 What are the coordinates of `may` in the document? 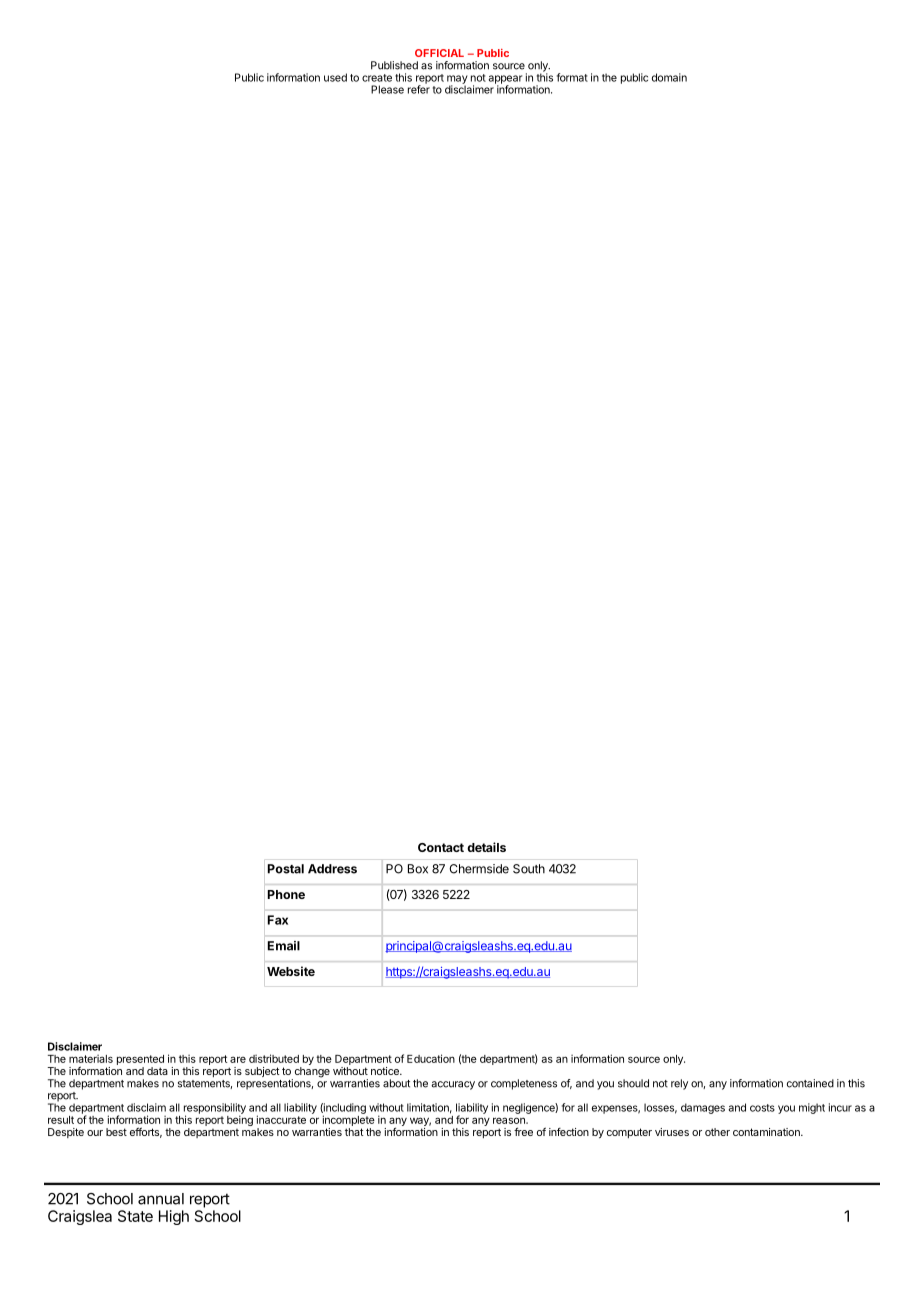 It's located at (457, 80).
